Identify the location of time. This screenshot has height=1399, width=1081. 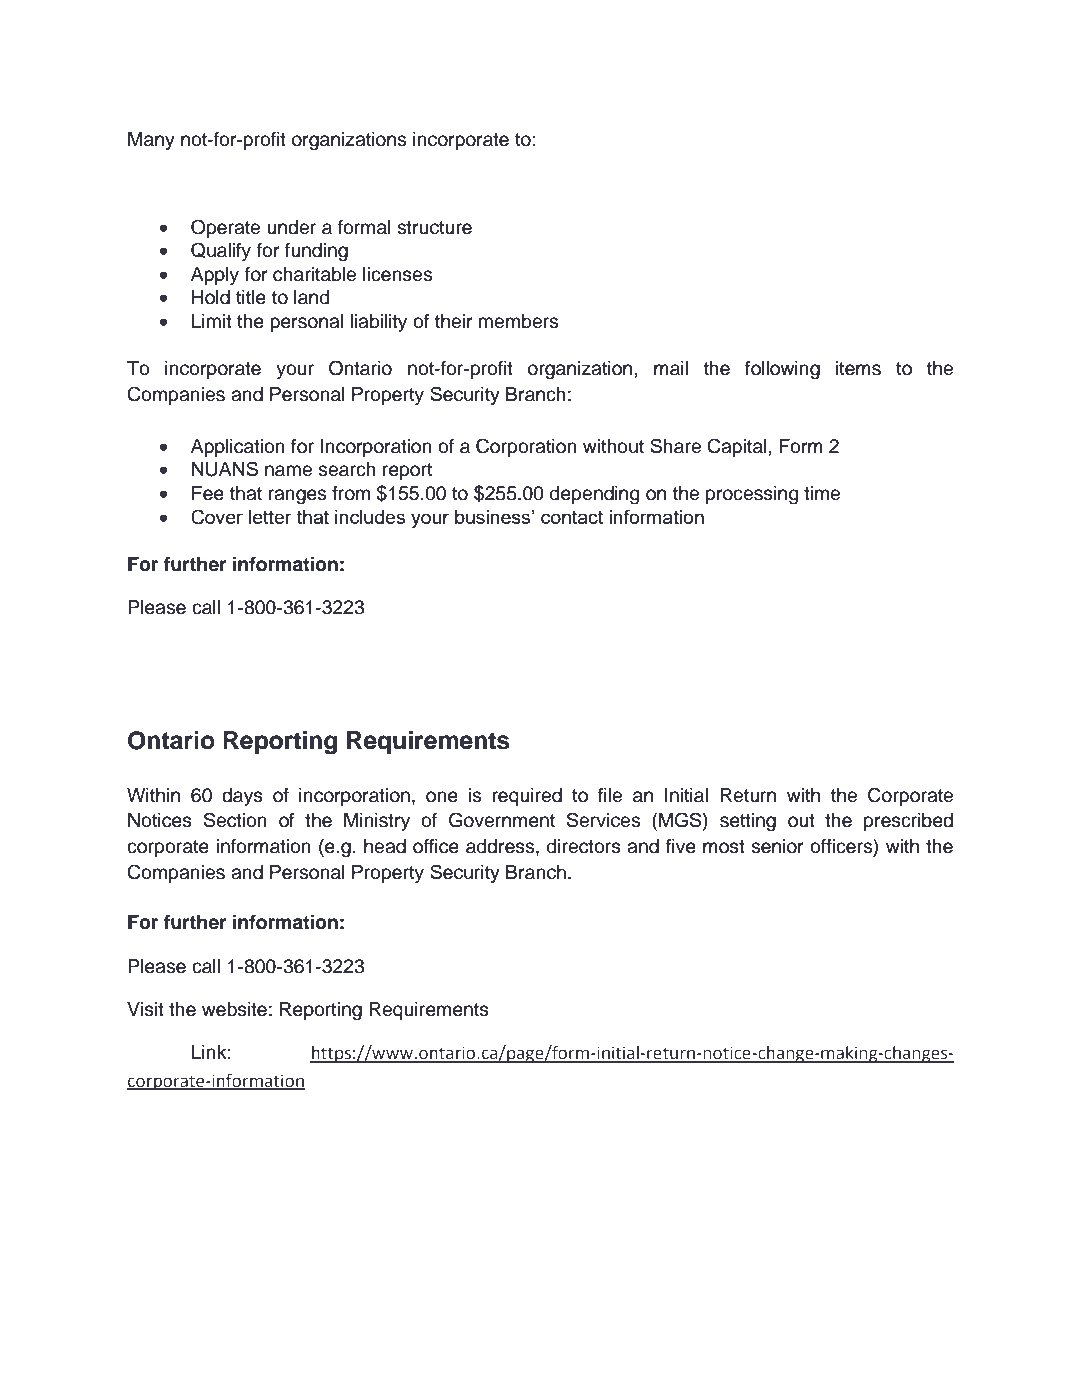
(822, 493).
